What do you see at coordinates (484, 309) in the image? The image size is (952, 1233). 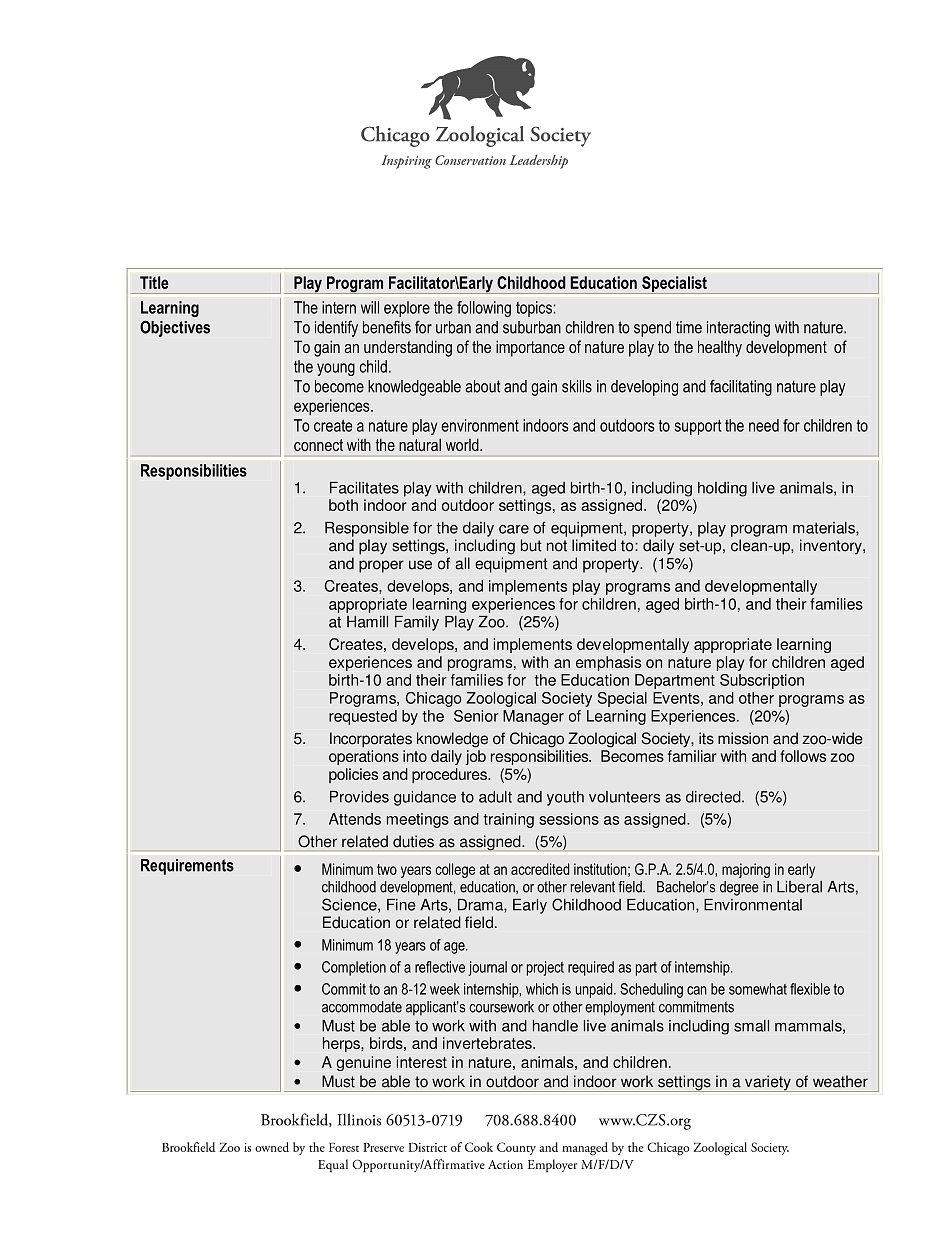 I see `following` at bounding box center [484, 309].
